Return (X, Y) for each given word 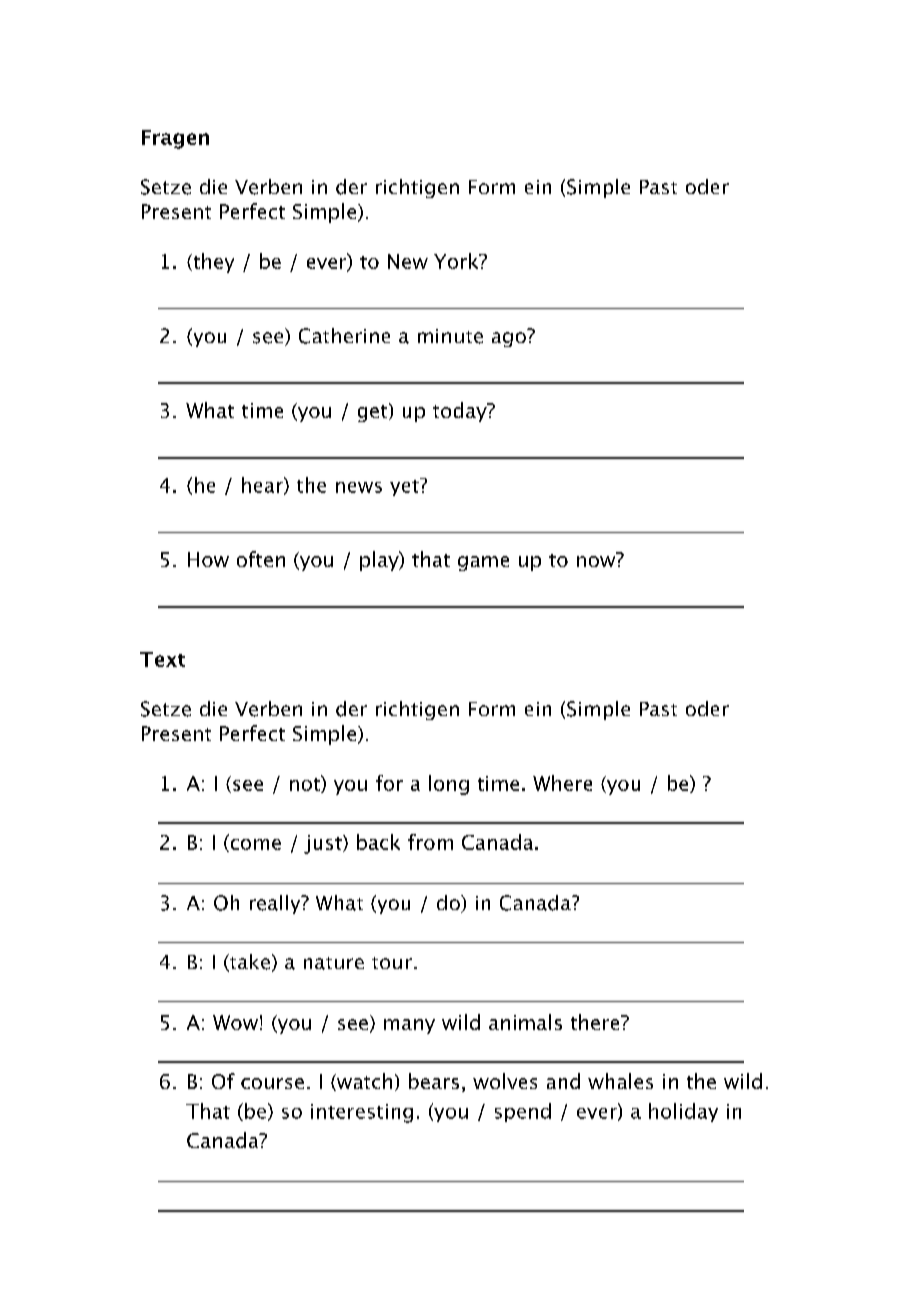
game (483, 563)
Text (162, 659)
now (596, 561)
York (457, 261)
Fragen (175, 139)
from (430, 842)
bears (434, 1081)
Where (562, 783)
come (254, 845)
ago (509, 339)
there (596, 1022)
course (272, 1083)
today (461, 412)
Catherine (344, 336)
